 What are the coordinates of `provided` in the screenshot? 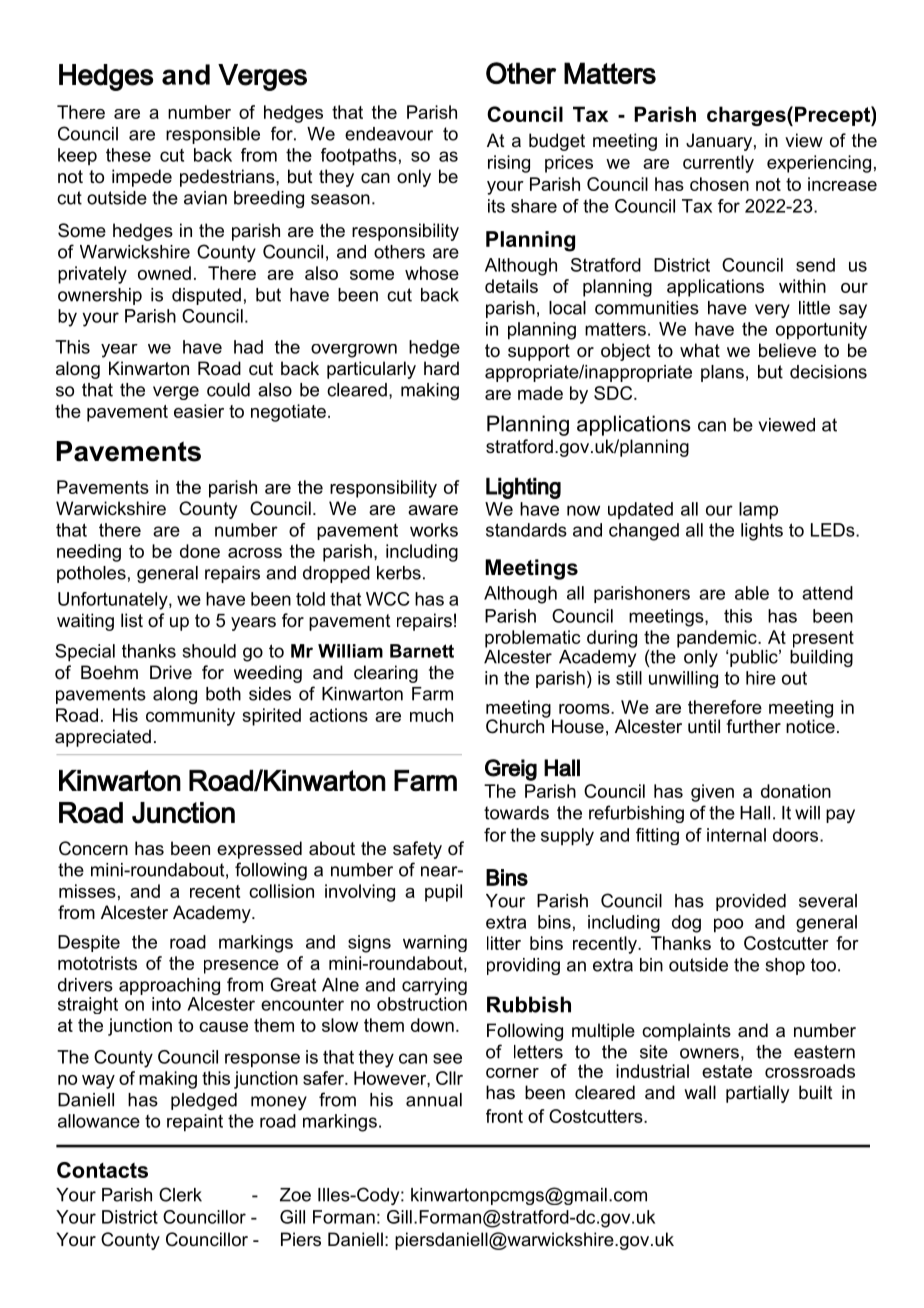 It's located at (751, 902).
